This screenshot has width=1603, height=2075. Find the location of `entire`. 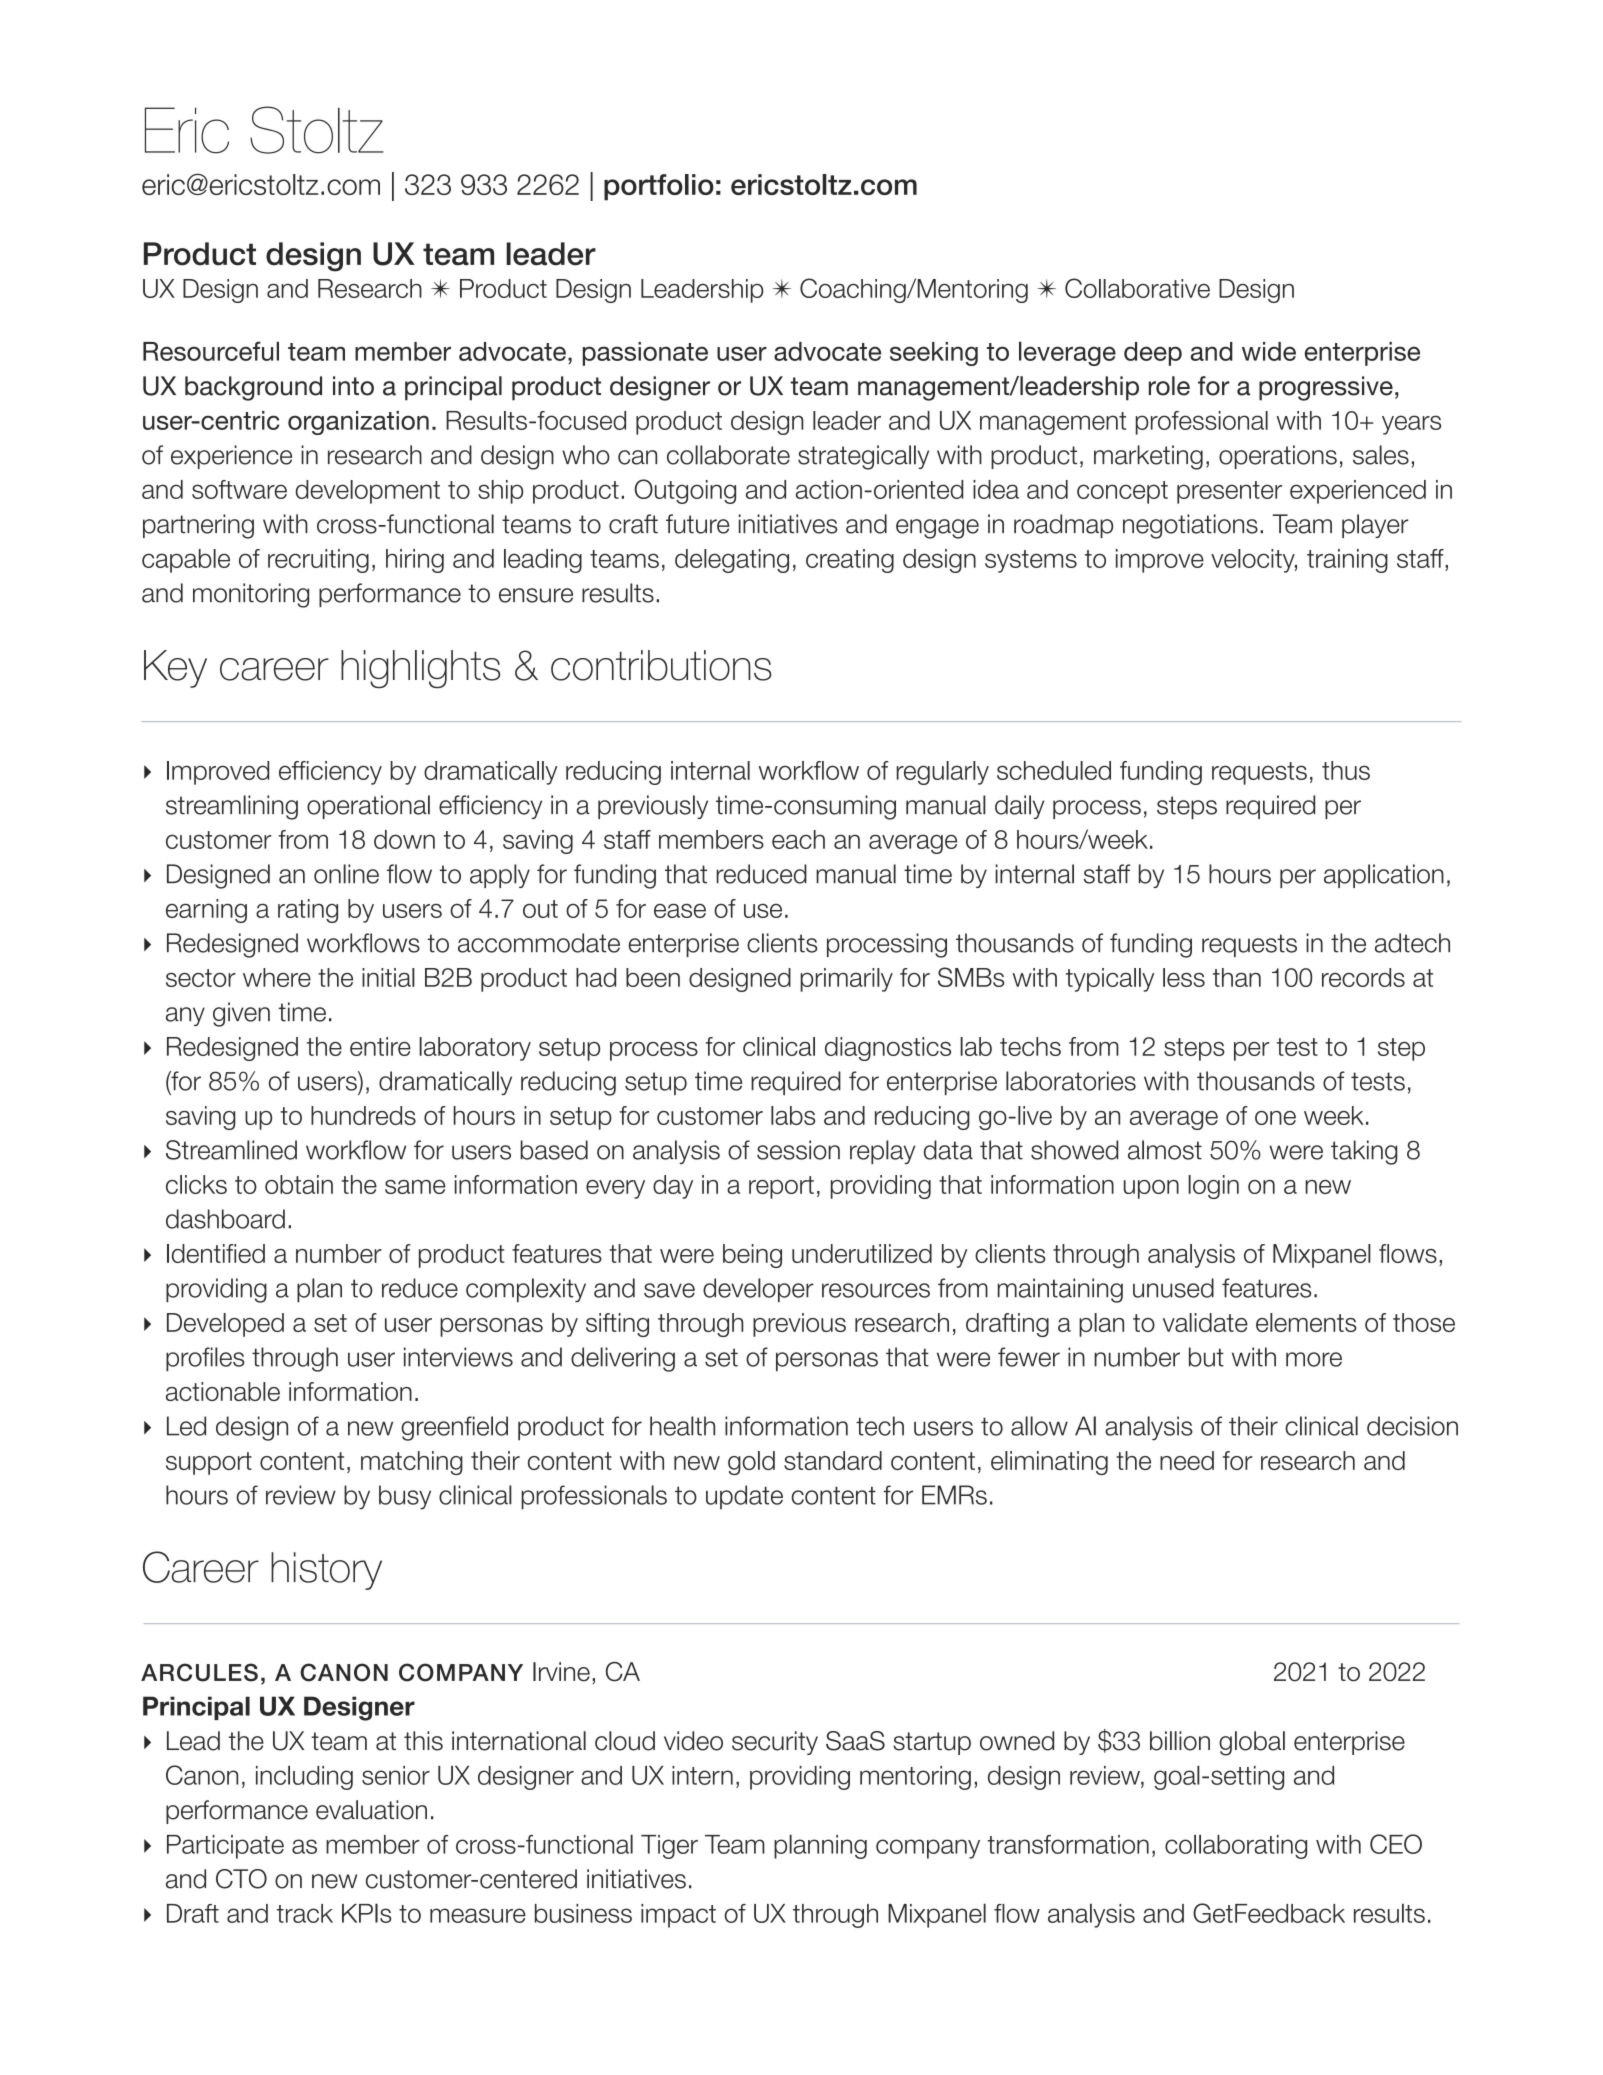

entire is located at coordinates (380, 1046).
